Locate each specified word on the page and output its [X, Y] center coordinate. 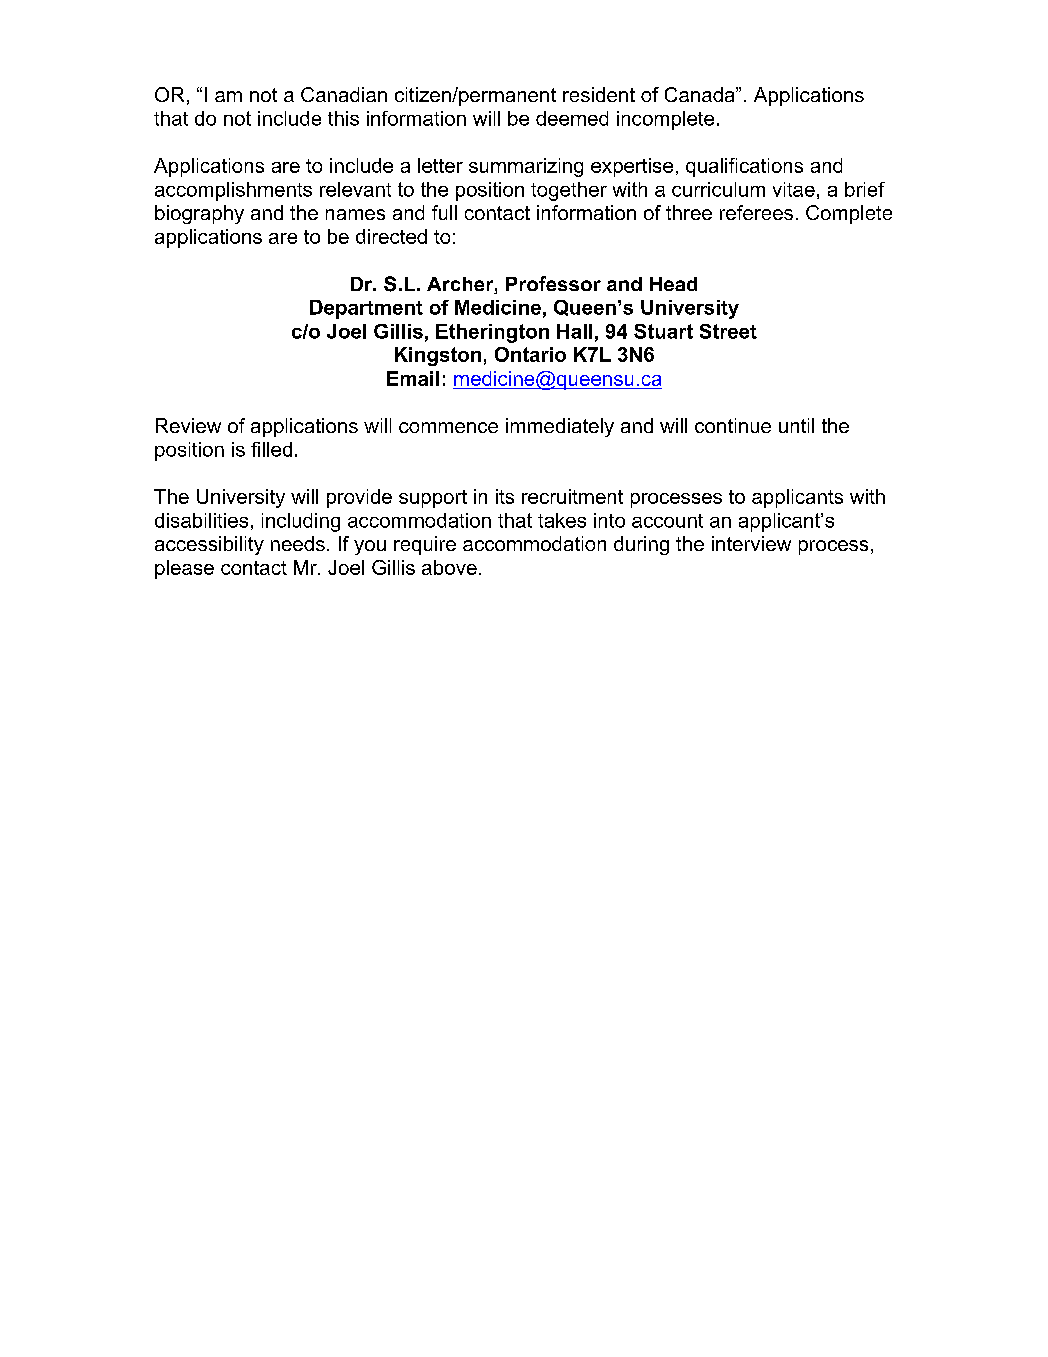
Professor [553, 283]
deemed [572, 118]
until [796, 425]
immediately [560, 427]
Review [188, 425]
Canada [701, 94]
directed [391, 236]
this [343, 118]
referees [756, 212]
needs [298, 543]
